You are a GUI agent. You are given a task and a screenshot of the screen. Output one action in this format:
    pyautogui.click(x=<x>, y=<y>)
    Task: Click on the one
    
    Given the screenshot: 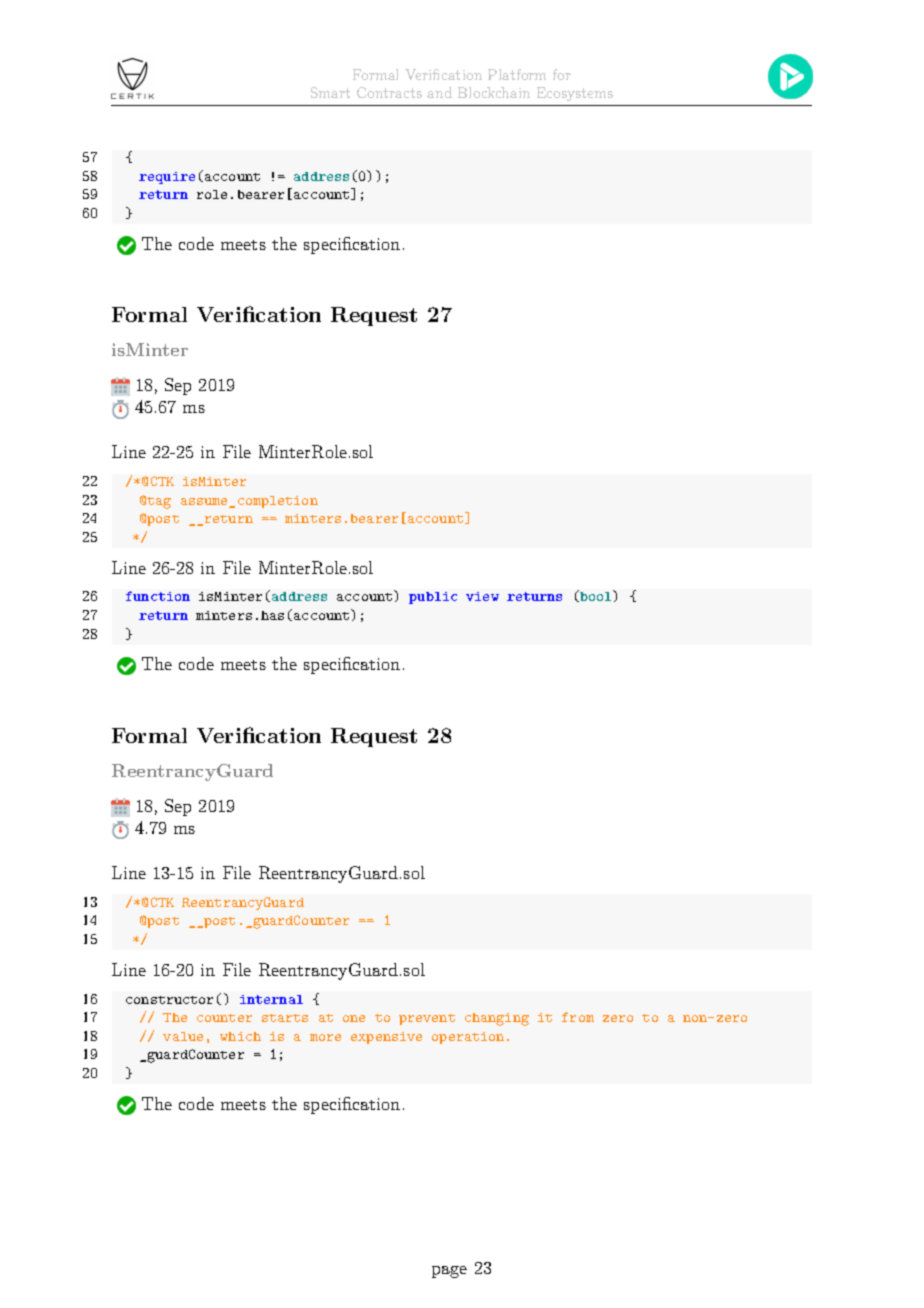 What is the action you would take?
    pyautogui.click(x=354, y=1018)
